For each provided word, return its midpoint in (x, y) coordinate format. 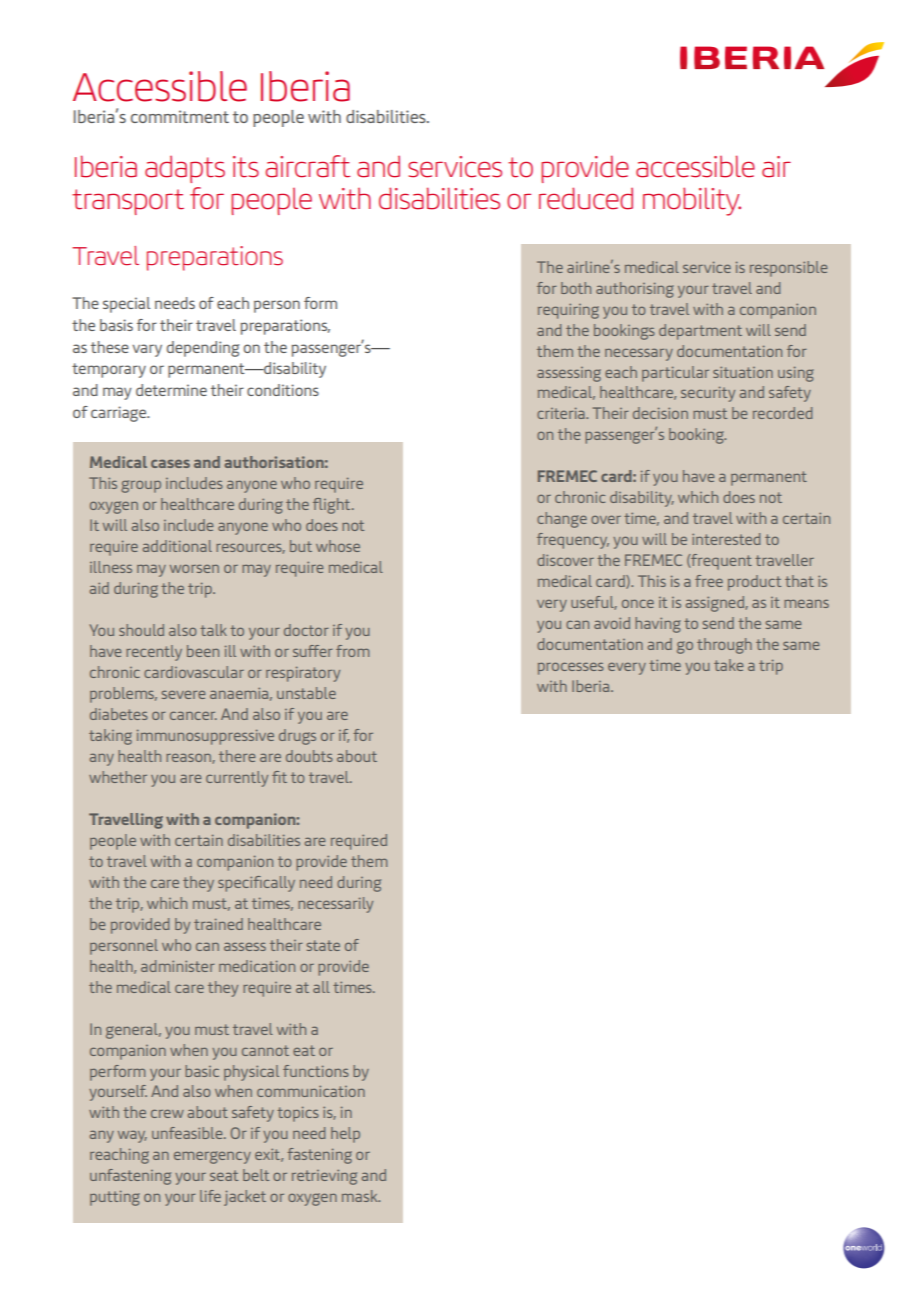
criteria (562, 413)
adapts (185, 169)
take (728, 665)
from (352, 651)
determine (171, 390)
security (708, 394)
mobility (692, 201)
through (724, 646)
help (345, 1135)
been (203, 651)
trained (218, 924)
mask (361, 1196)
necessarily (335, 905)
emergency (212, 1157)
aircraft (307, 166)
